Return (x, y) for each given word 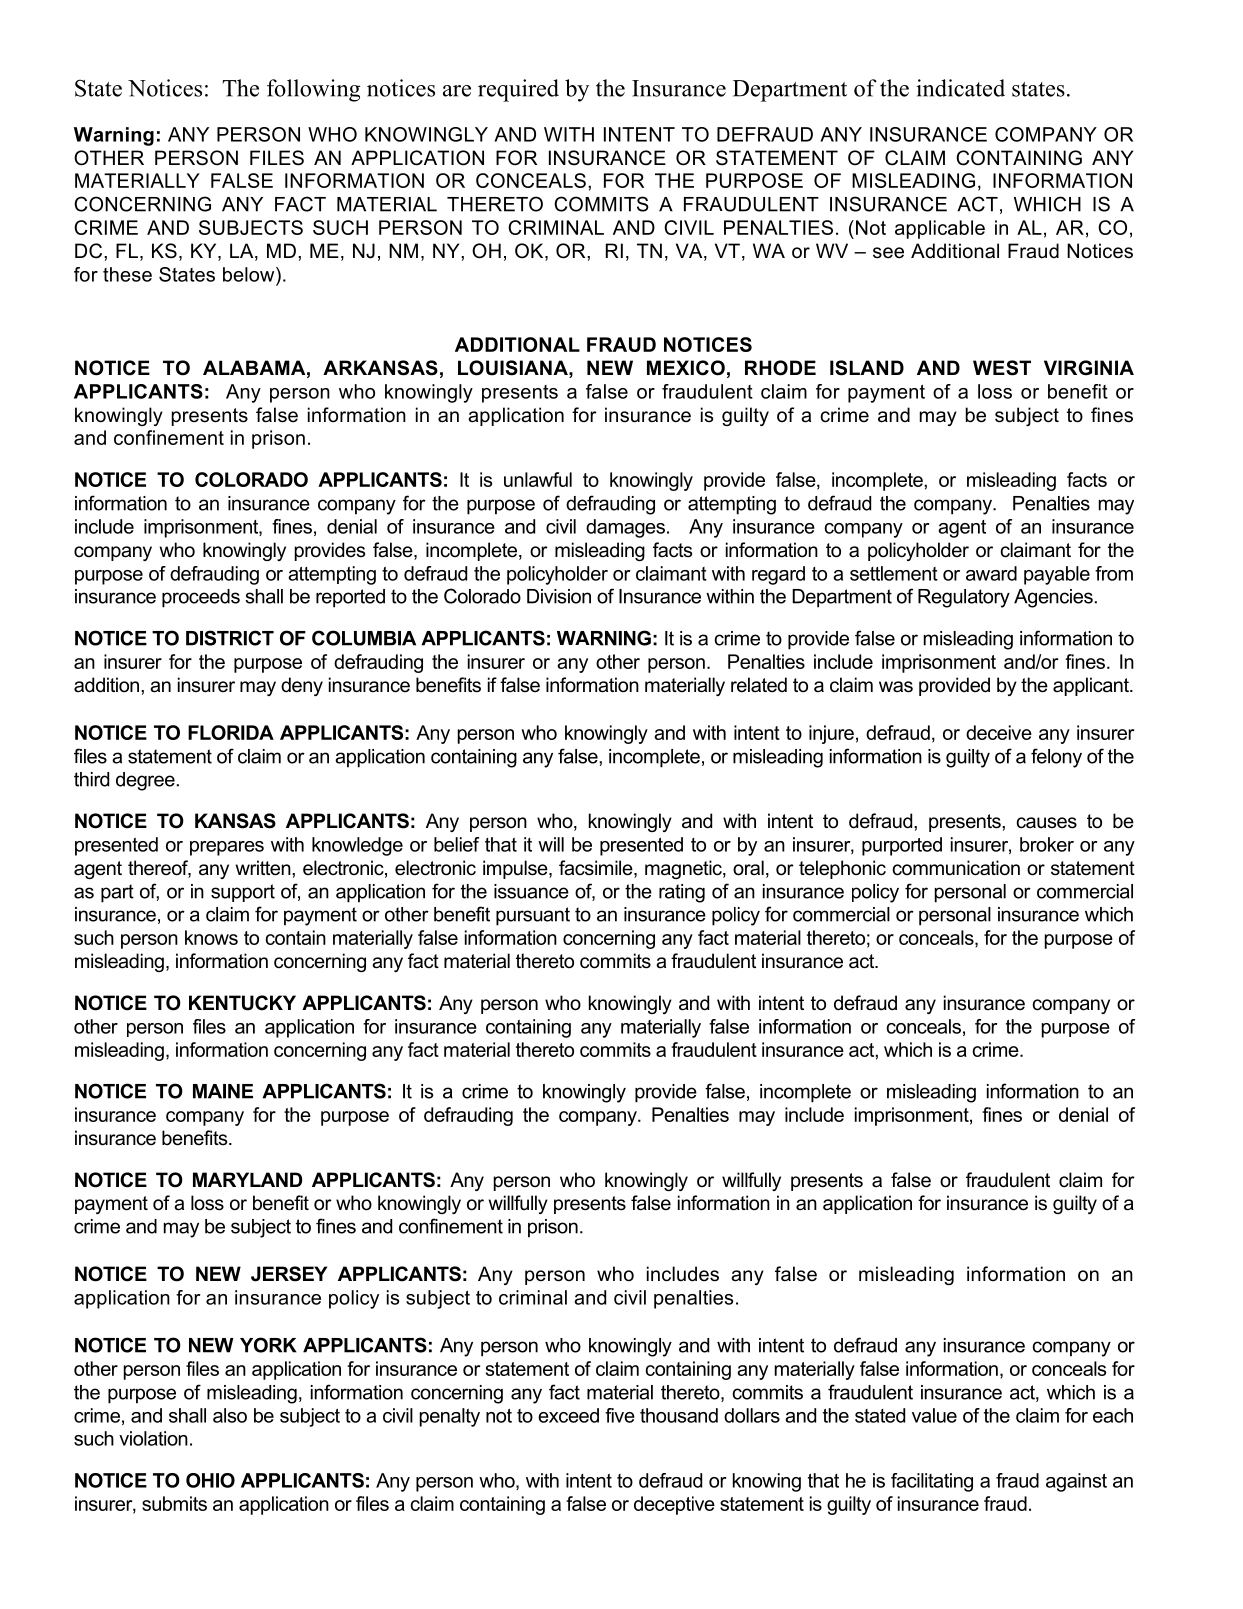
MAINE (223, 1091)
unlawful (538, 479)
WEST (1002, 368)
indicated (960, 88)
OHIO (210, 1480)
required (518, 90)
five (620, 1415)
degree (145, 781)
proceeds (201, 598)
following (313, 90)
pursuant (533, 916)
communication (956, 868)
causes (1047, 823)
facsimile (597, 869)
